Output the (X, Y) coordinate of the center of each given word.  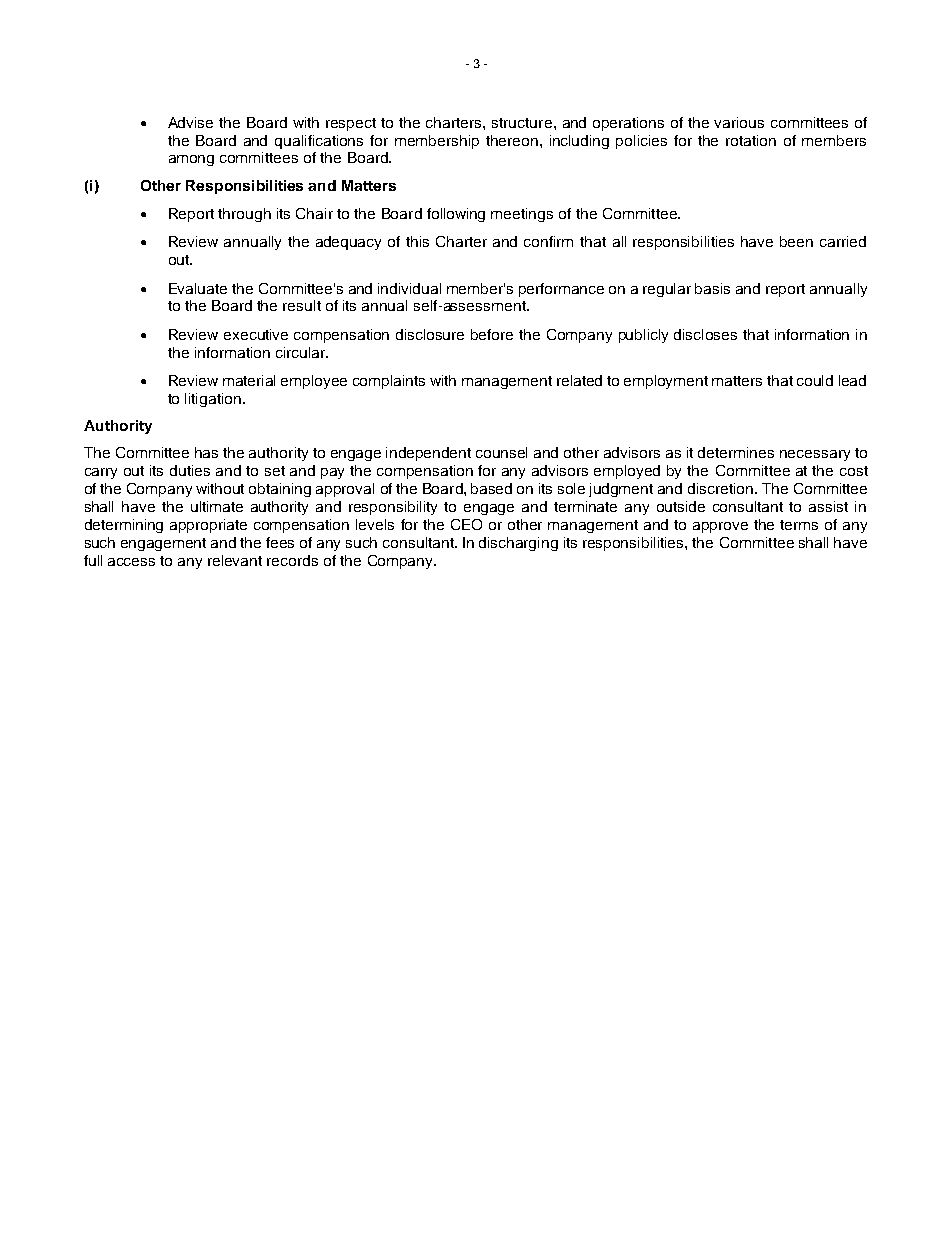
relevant (235, 560)
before (492, 334)
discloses (705, 334)
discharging (518, 544)
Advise (190, 122)
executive (256, 334)
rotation (751, 140)
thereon (512, 140)
